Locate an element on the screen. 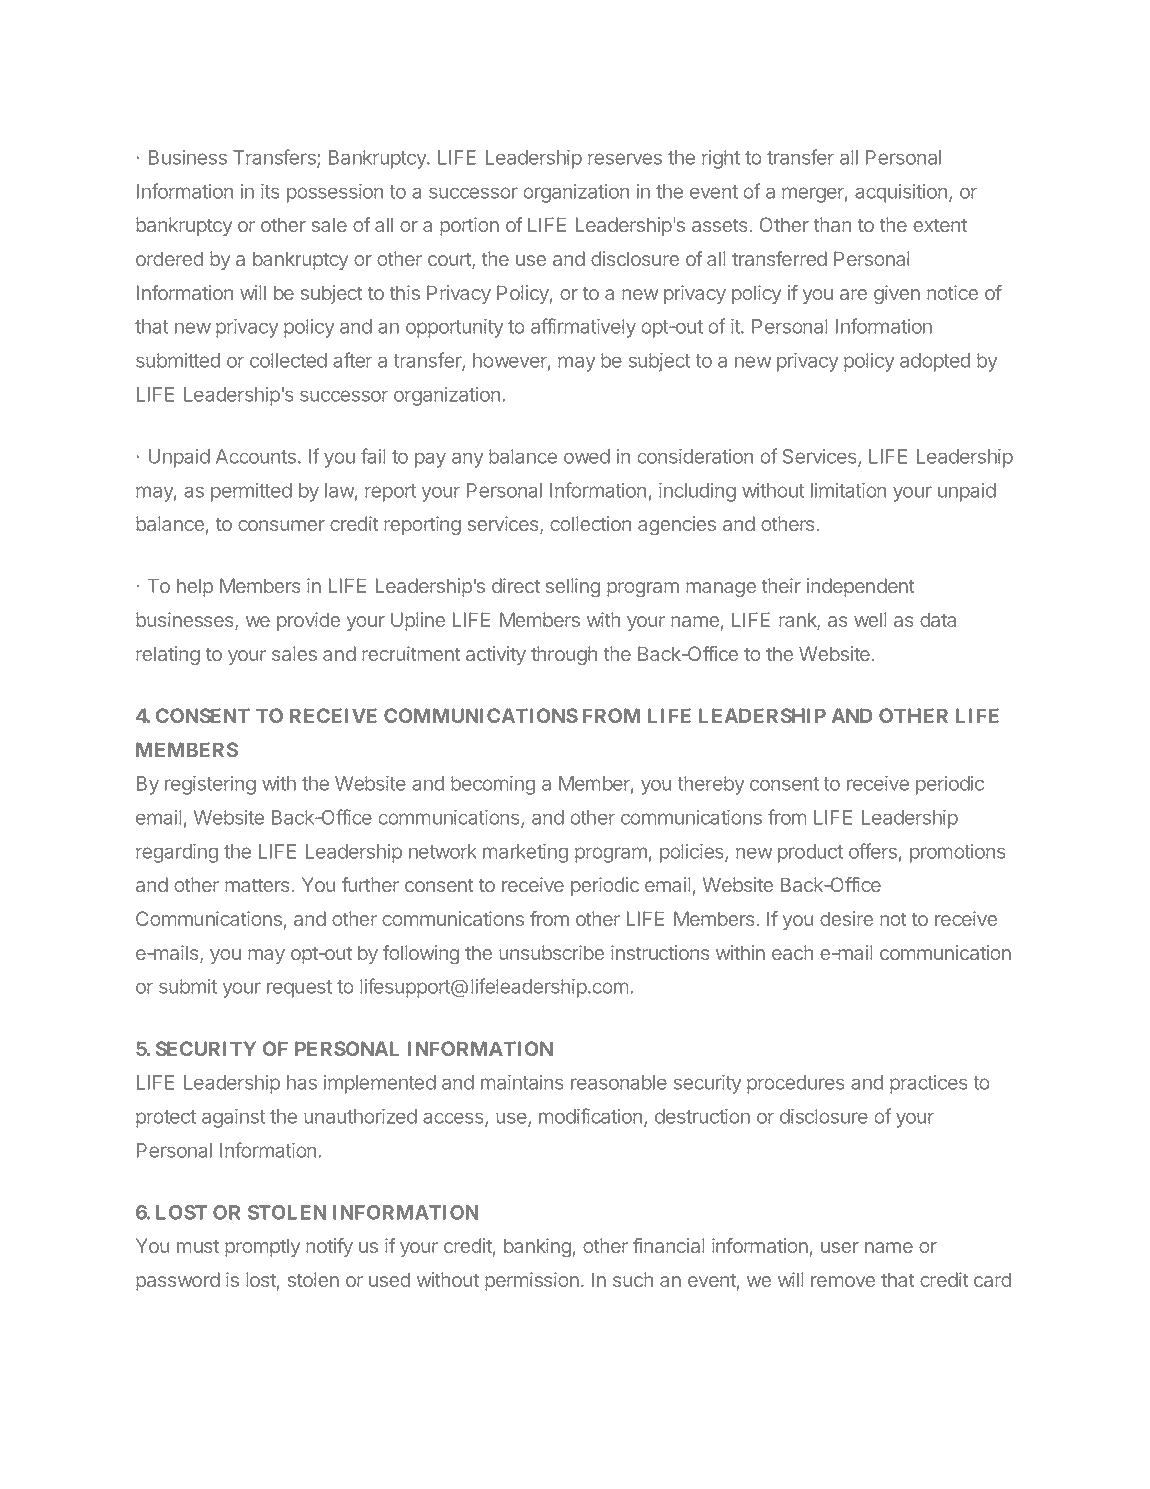 This screenshot has width=1150, height=1489. request is located at coordinates (299, 989).
